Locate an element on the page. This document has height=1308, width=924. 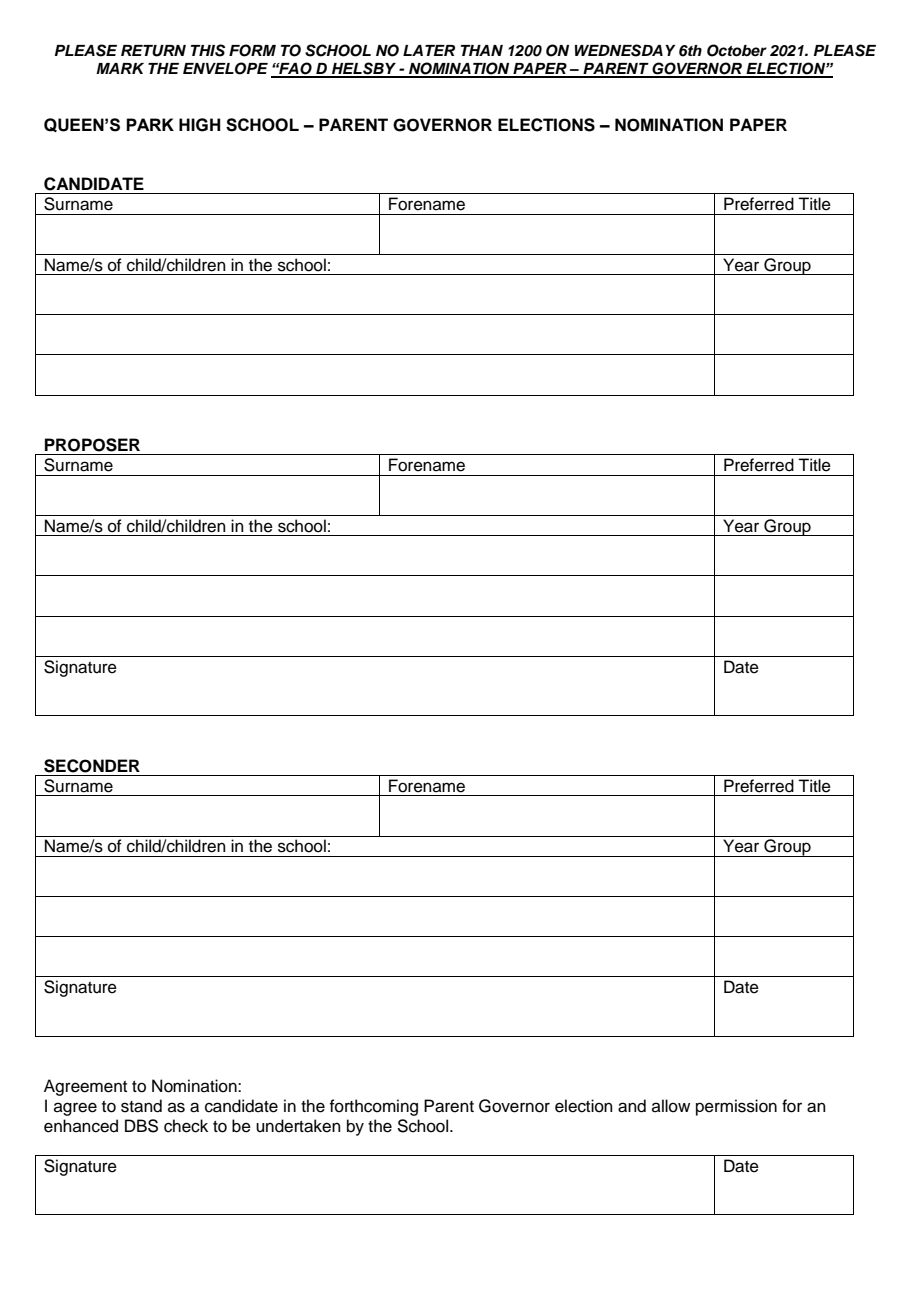
October is located at coordinates (737, 50).
